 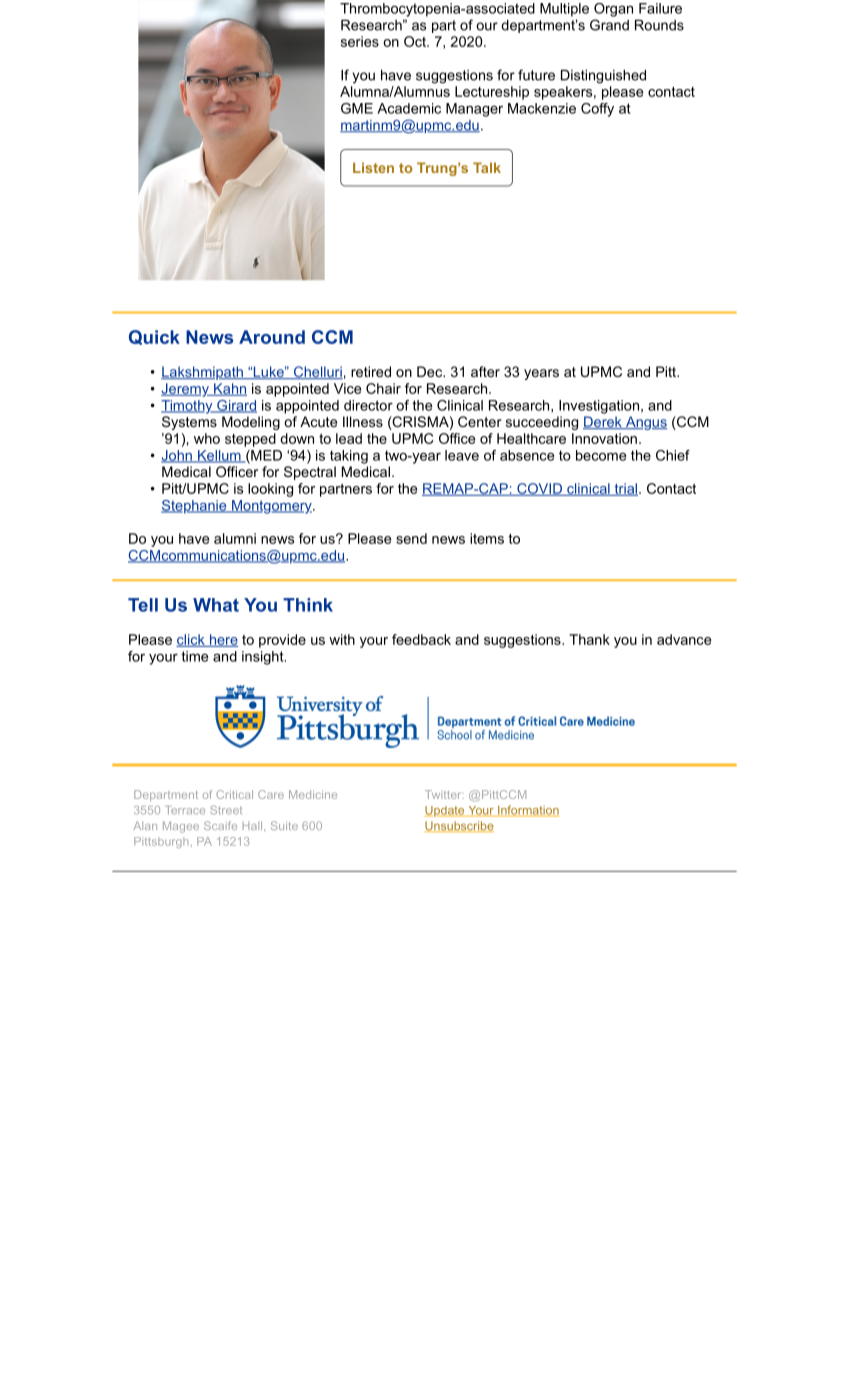 What do you see at coordinates (542, 108) in the page?
I see `Mackenzie` at bounding box center [542, 108].
